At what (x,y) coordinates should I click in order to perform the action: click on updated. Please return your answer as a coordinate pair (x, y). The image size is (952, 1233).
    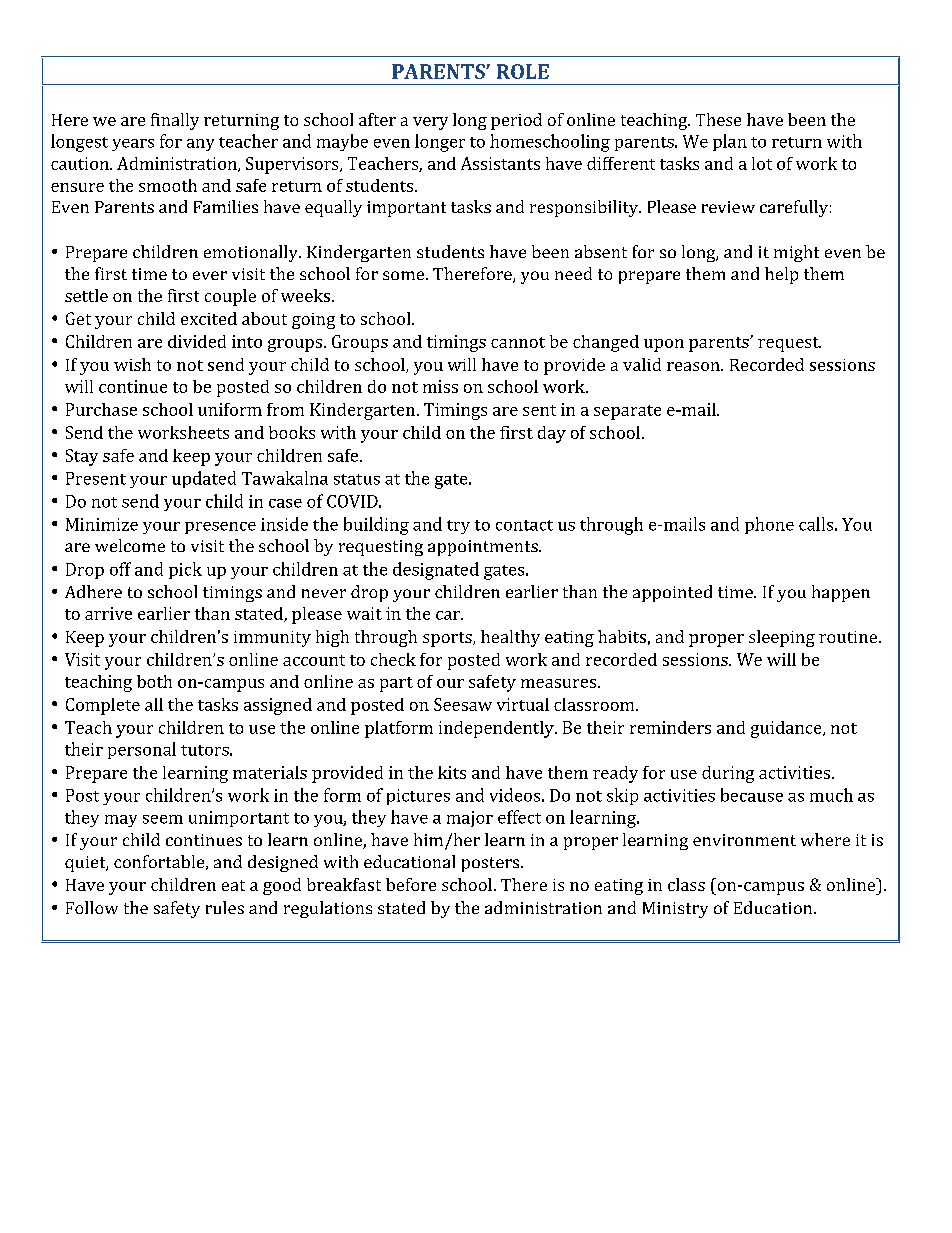
    Looking at the image, I should click on (204, 479).
